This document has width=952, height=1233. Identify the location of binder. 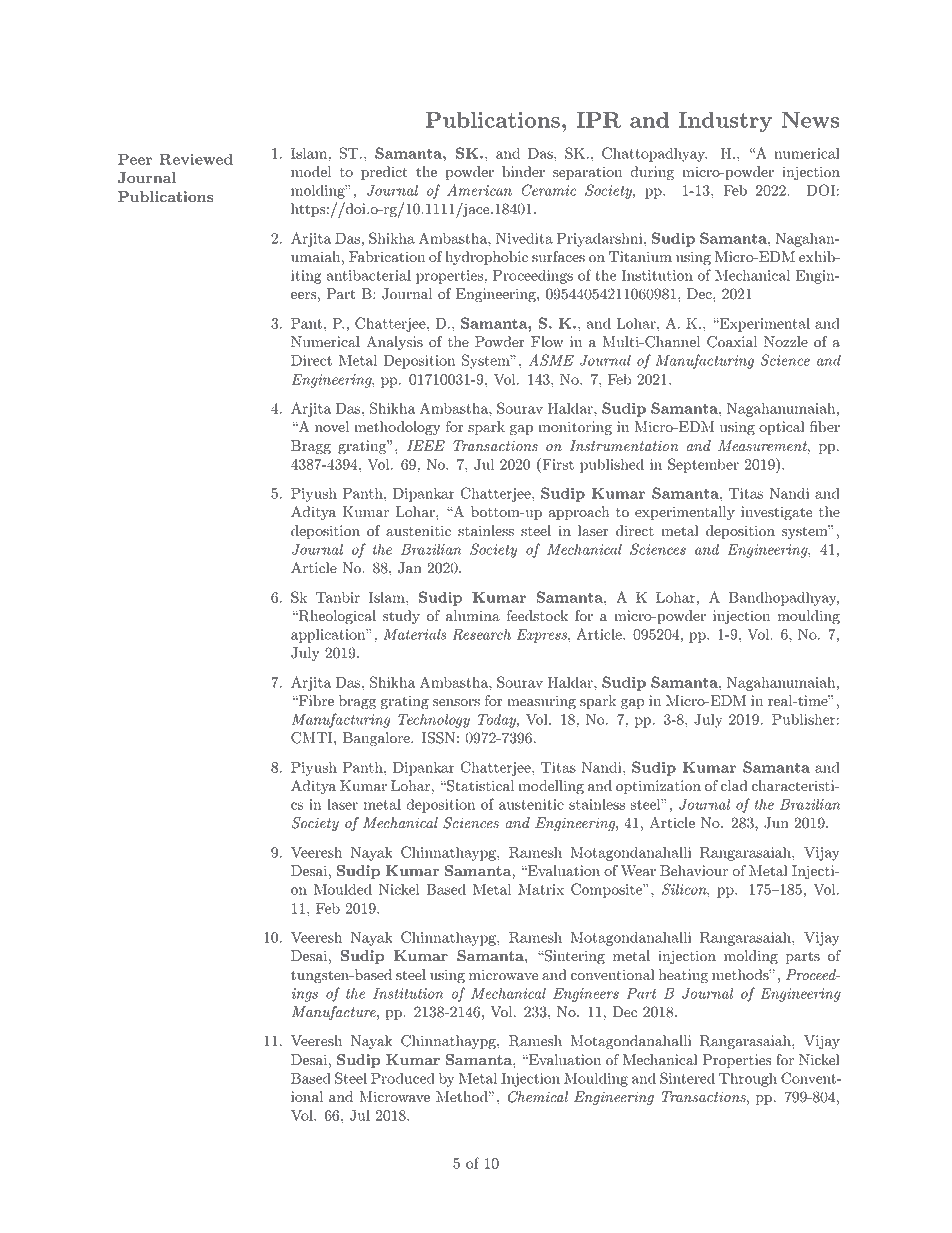
(523, 172).
